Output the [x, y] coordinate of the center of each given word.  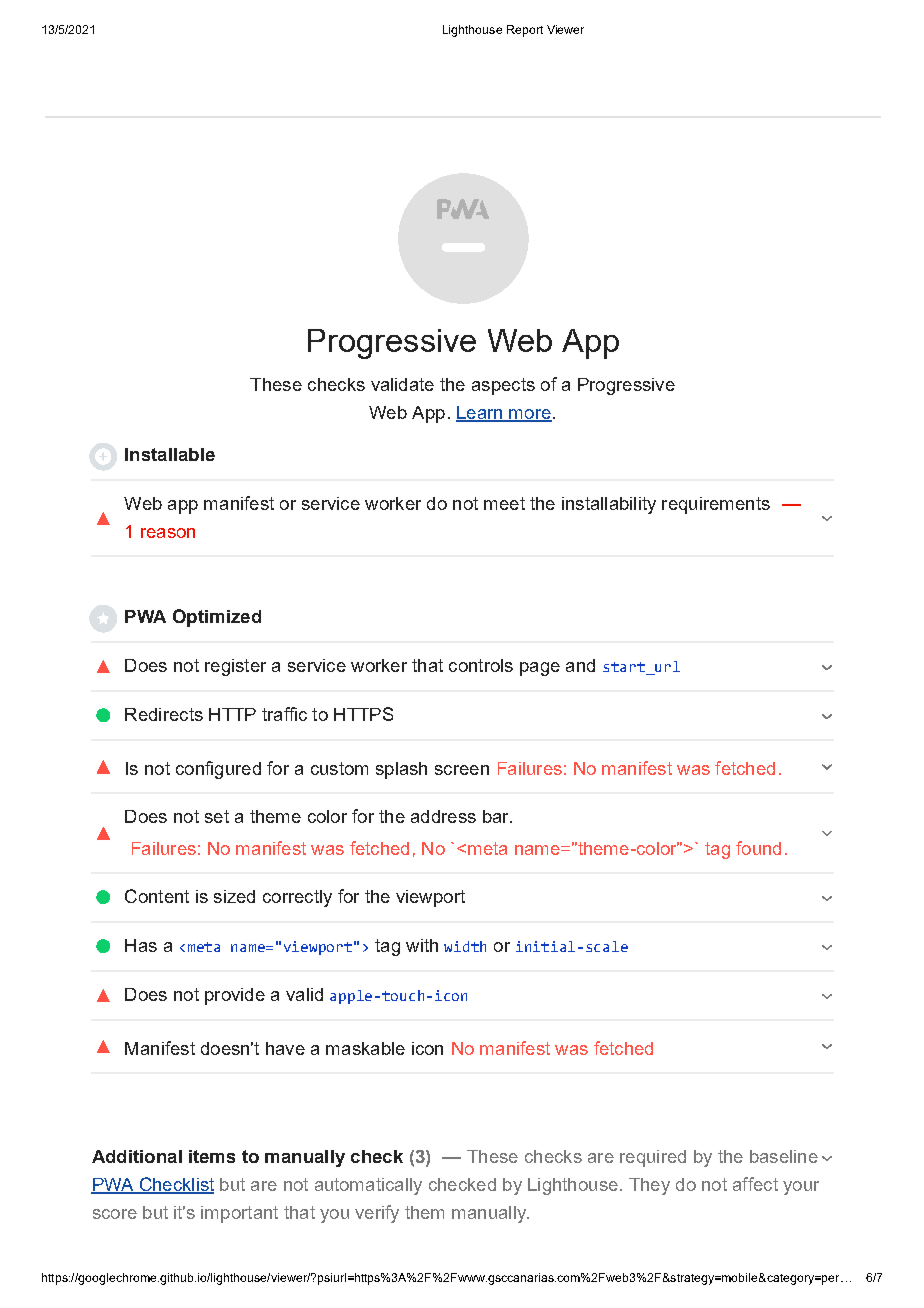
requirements [716, 505]
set [217, 816]
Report [525, 31]
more [530, 415]
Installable [170, 454]
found [758, 848]
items [212, 1156]
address [443, 816]
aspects [503, 386]
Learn [480, 414]
